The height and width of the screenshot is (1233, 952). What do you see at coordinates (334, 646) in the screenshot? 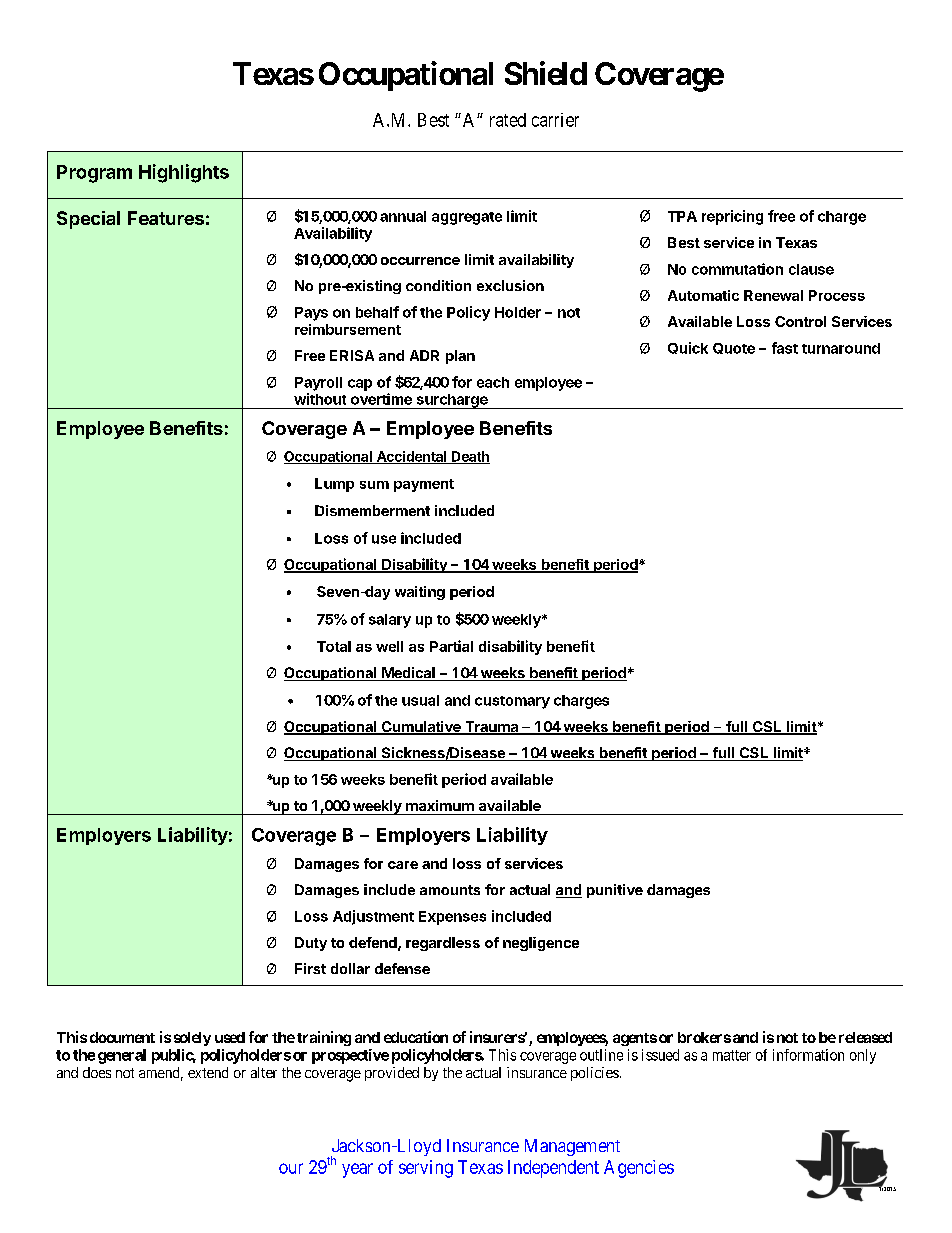
I see `Total` at bounding box center [334, 646].
